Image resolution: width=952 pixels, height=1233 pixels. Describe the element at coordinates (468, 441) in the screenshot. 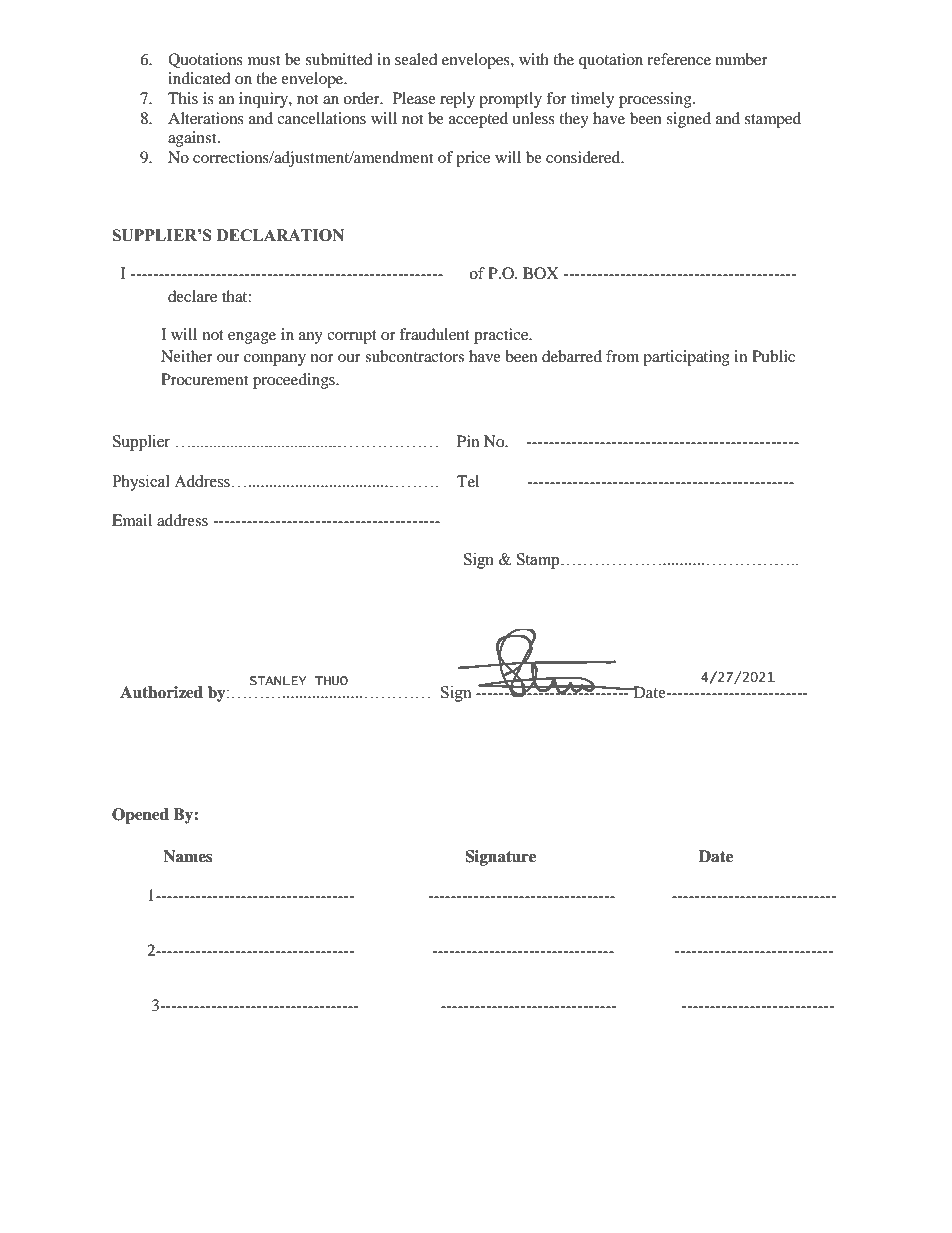

I see `Pin` at that location.
